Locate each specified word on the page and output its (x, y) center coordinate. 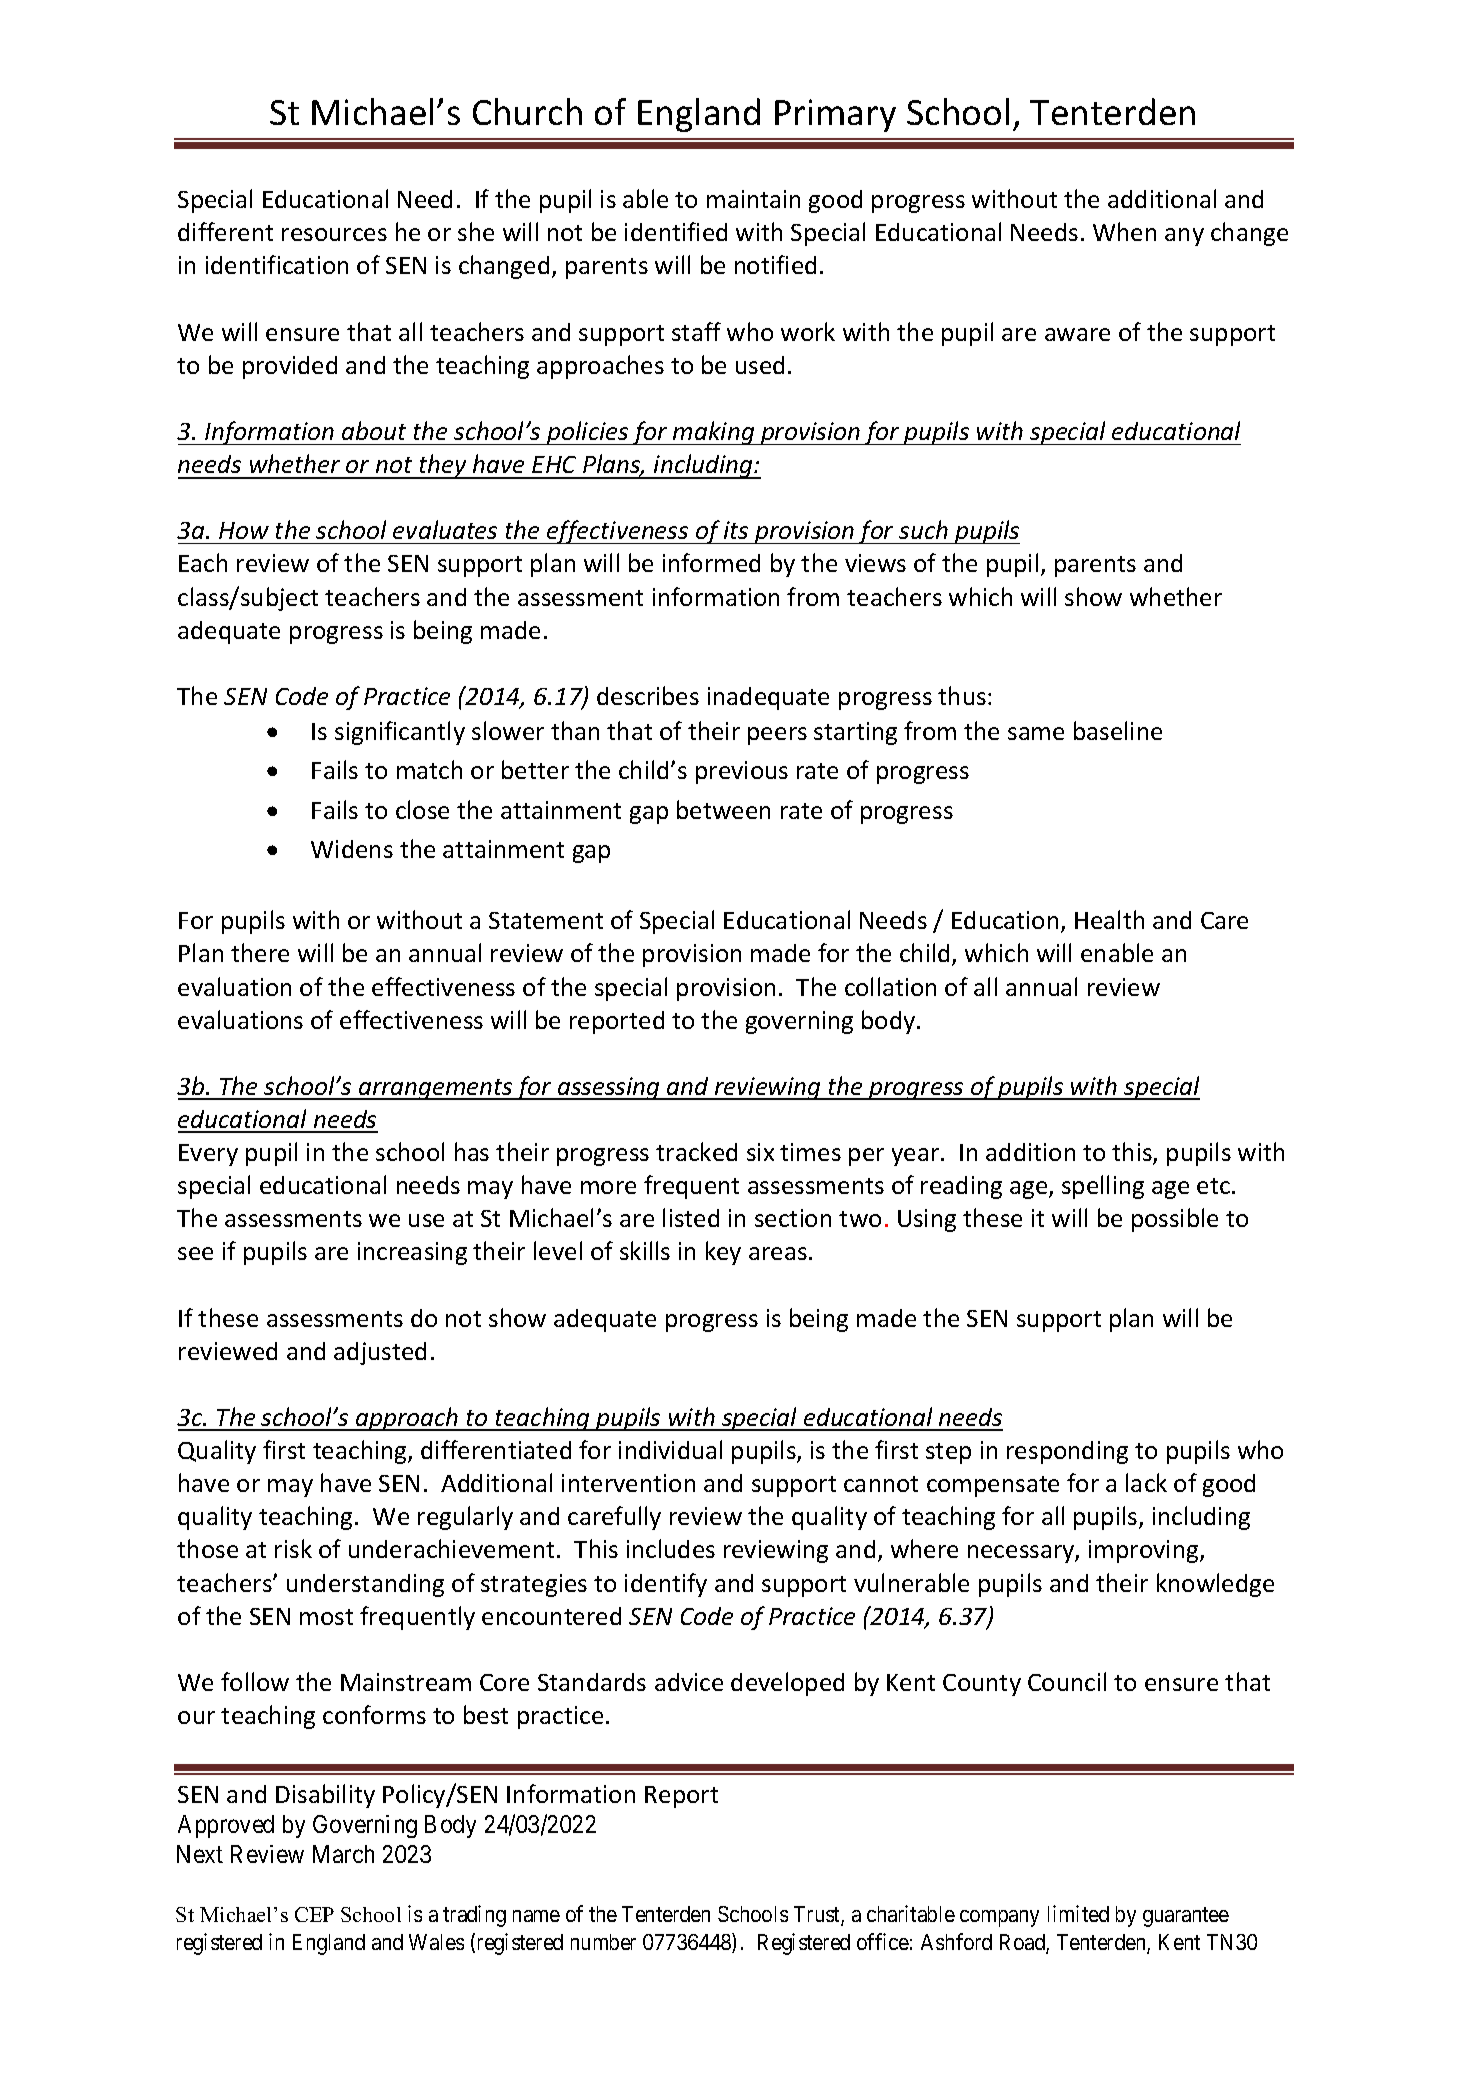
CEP (314, 1914)
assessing (609, 1088)
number (603, 1942)
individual (670, 1449)
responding (1067, 1452)
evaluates (445, 529)
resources (334, 234)
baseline (1118, 730)
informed (711, 562)
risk (293, 1548)
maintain (753, 199)
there (260, 952)
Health (1109, 919)
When (1124, 231)
